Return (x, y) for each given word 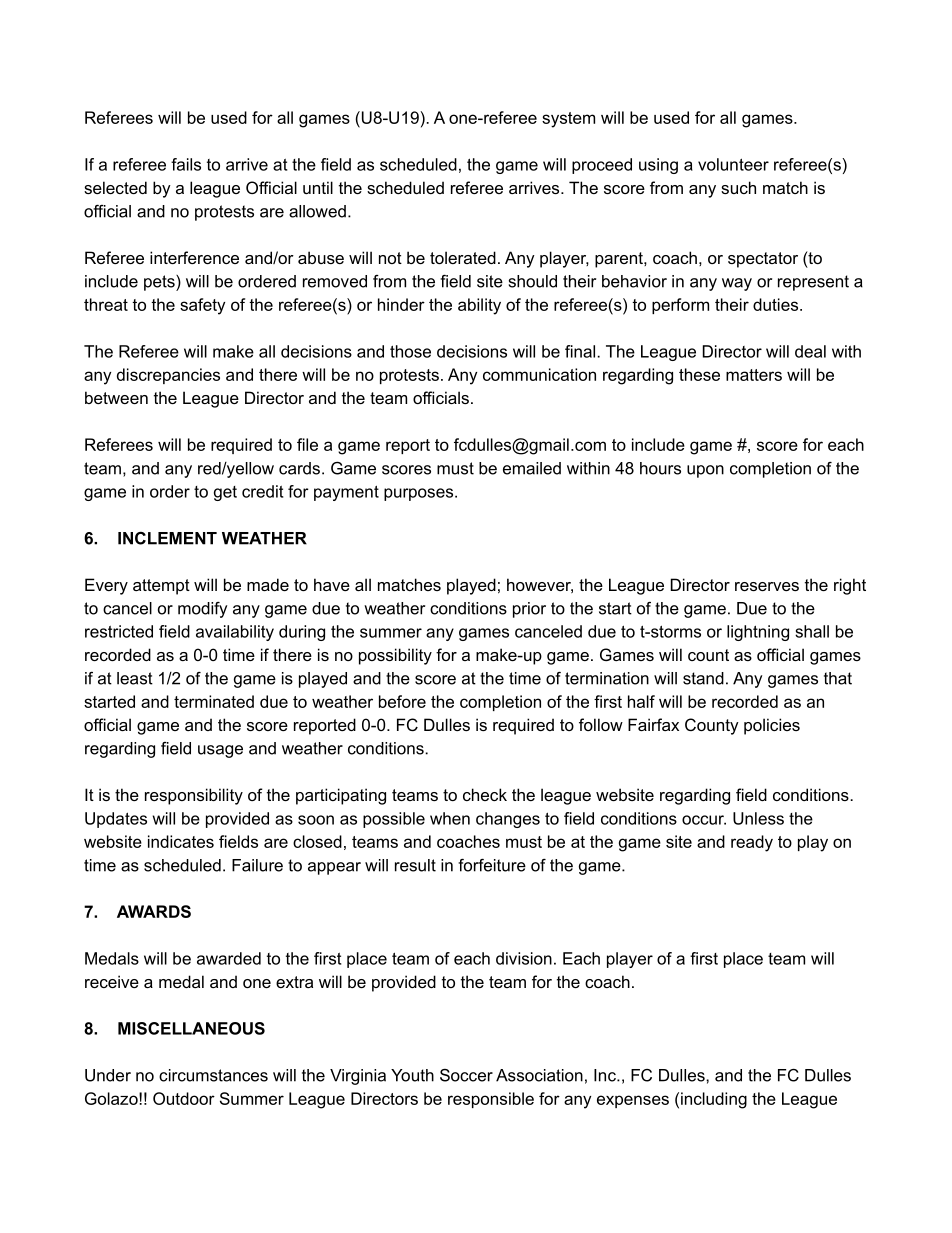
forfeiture (492, 865)
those (410, 351)
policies (772, 726)
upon (705, 471)
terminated (214, 701)
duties (777, 304)
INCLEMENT (167, 538)
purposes (420, 494)
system (568, 120)
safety (202, 306)
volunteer (733, 164)
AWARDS (154, 911)
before (402, 701)
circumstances (213, 1075)
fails (186, 164)
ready (752, 843)
